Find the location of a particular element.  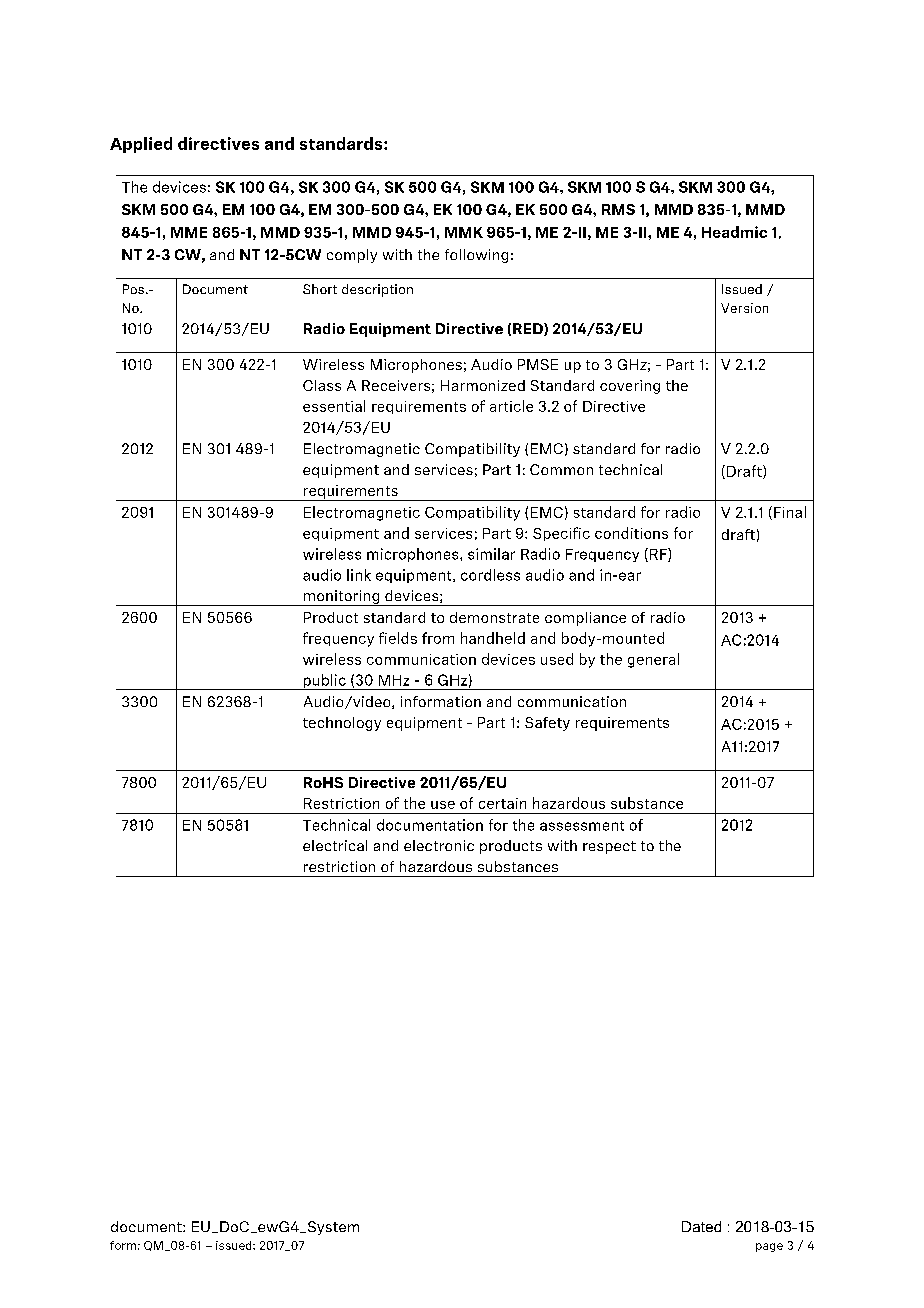

assessment is located at coordinates (582, 826).
